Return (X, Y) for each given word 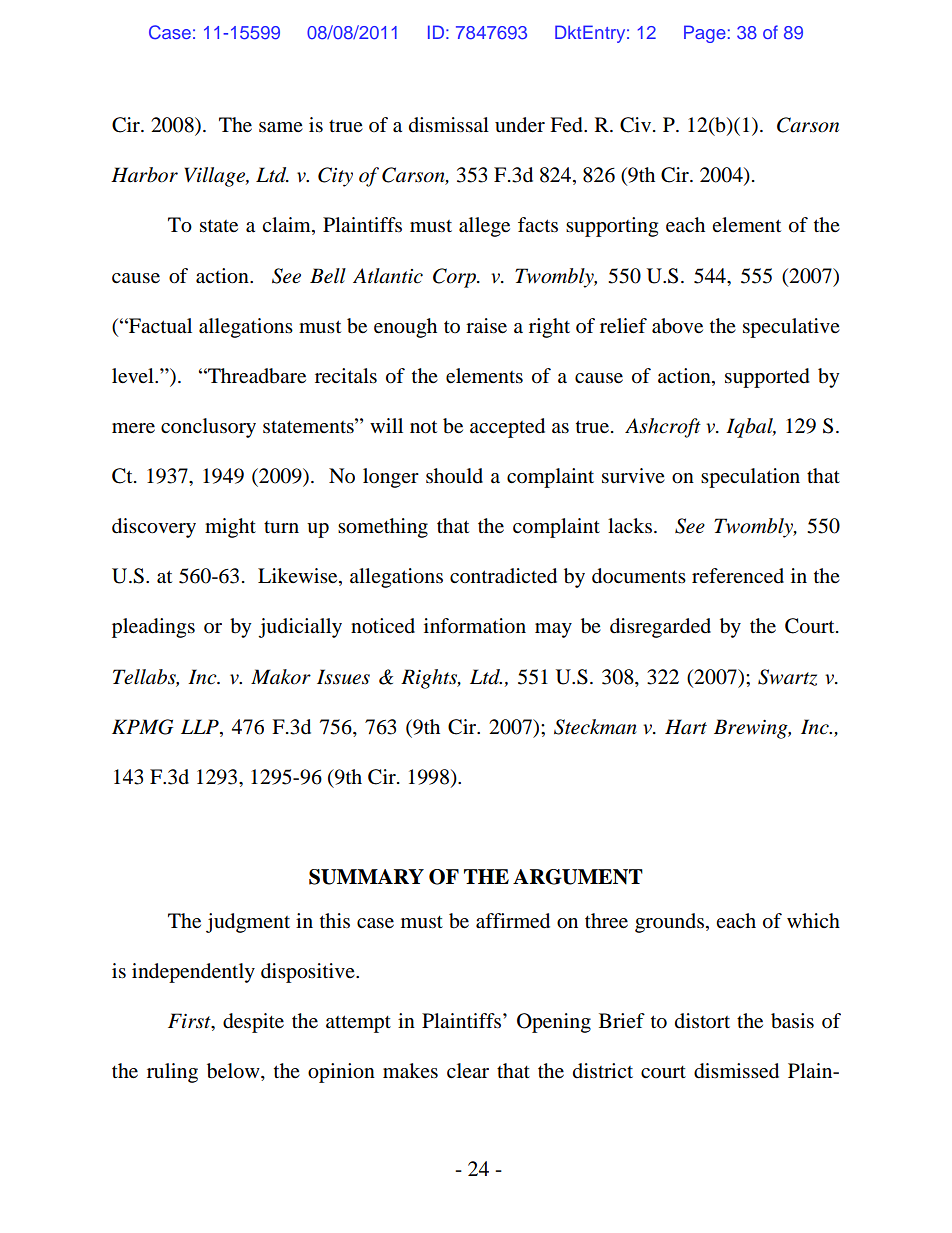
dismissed (736, 1071)
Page (705, 34)
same (281, 127)
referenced (738, 576)
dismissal (449, 125)
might (230, 528)
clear (468, 1070)
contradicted (503, 576)
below (234, 1072)
